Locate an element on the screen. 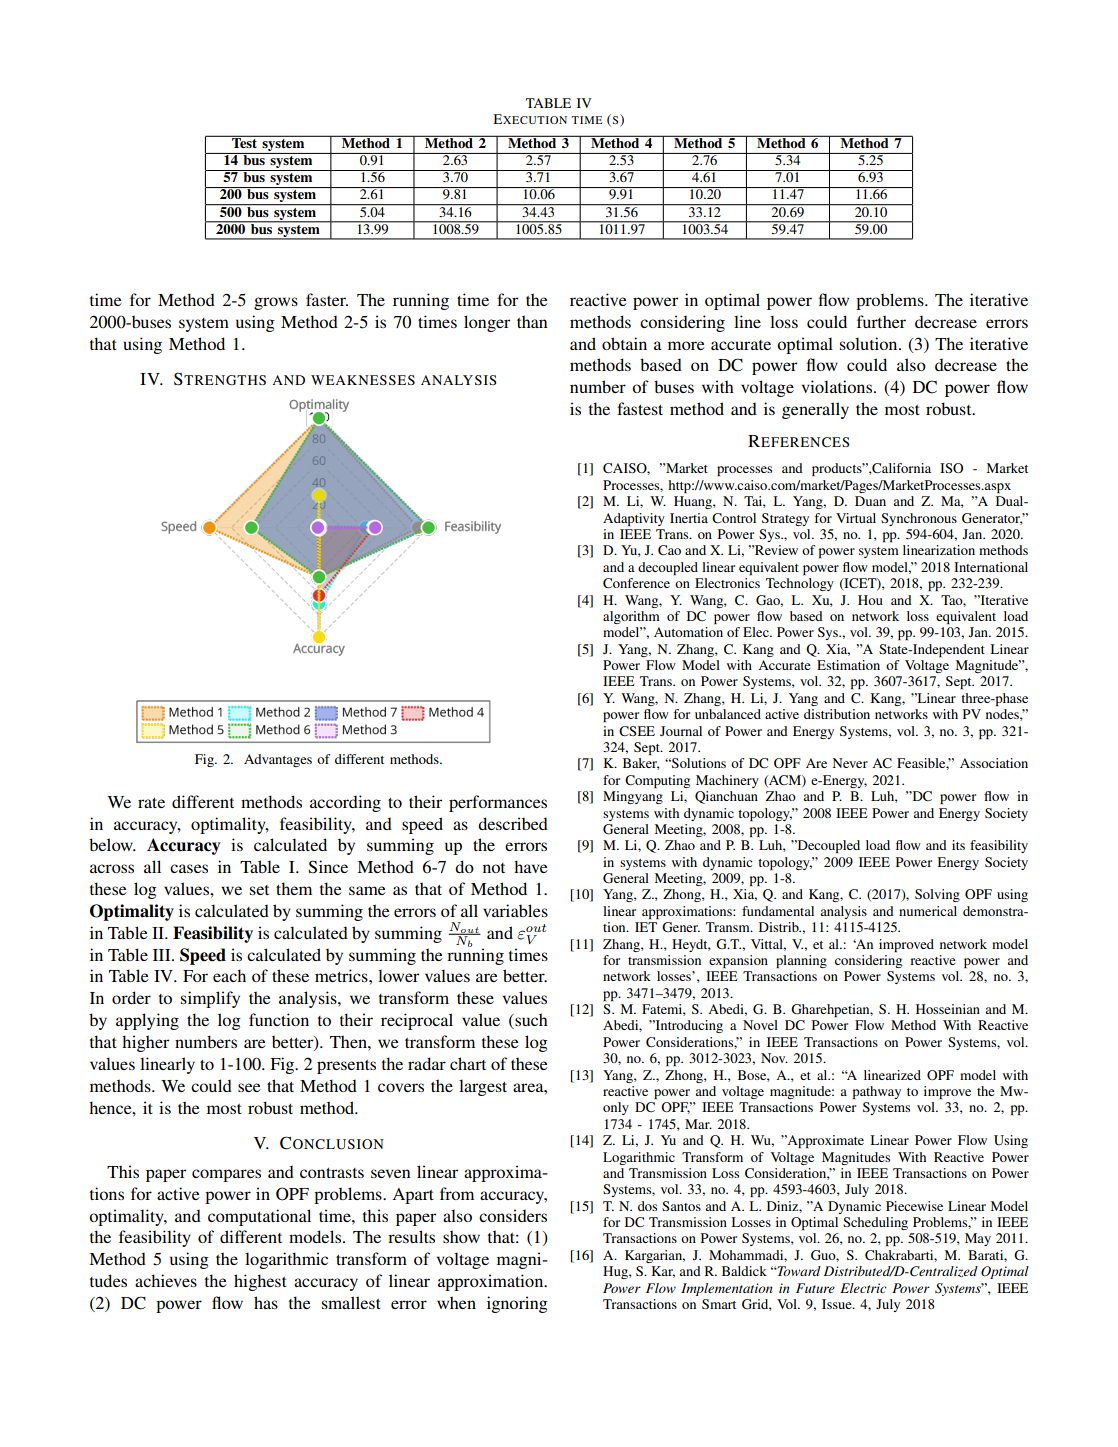 The height and width of the screenshot is (1447, 1118). further is located at coordinates (881, 321).
